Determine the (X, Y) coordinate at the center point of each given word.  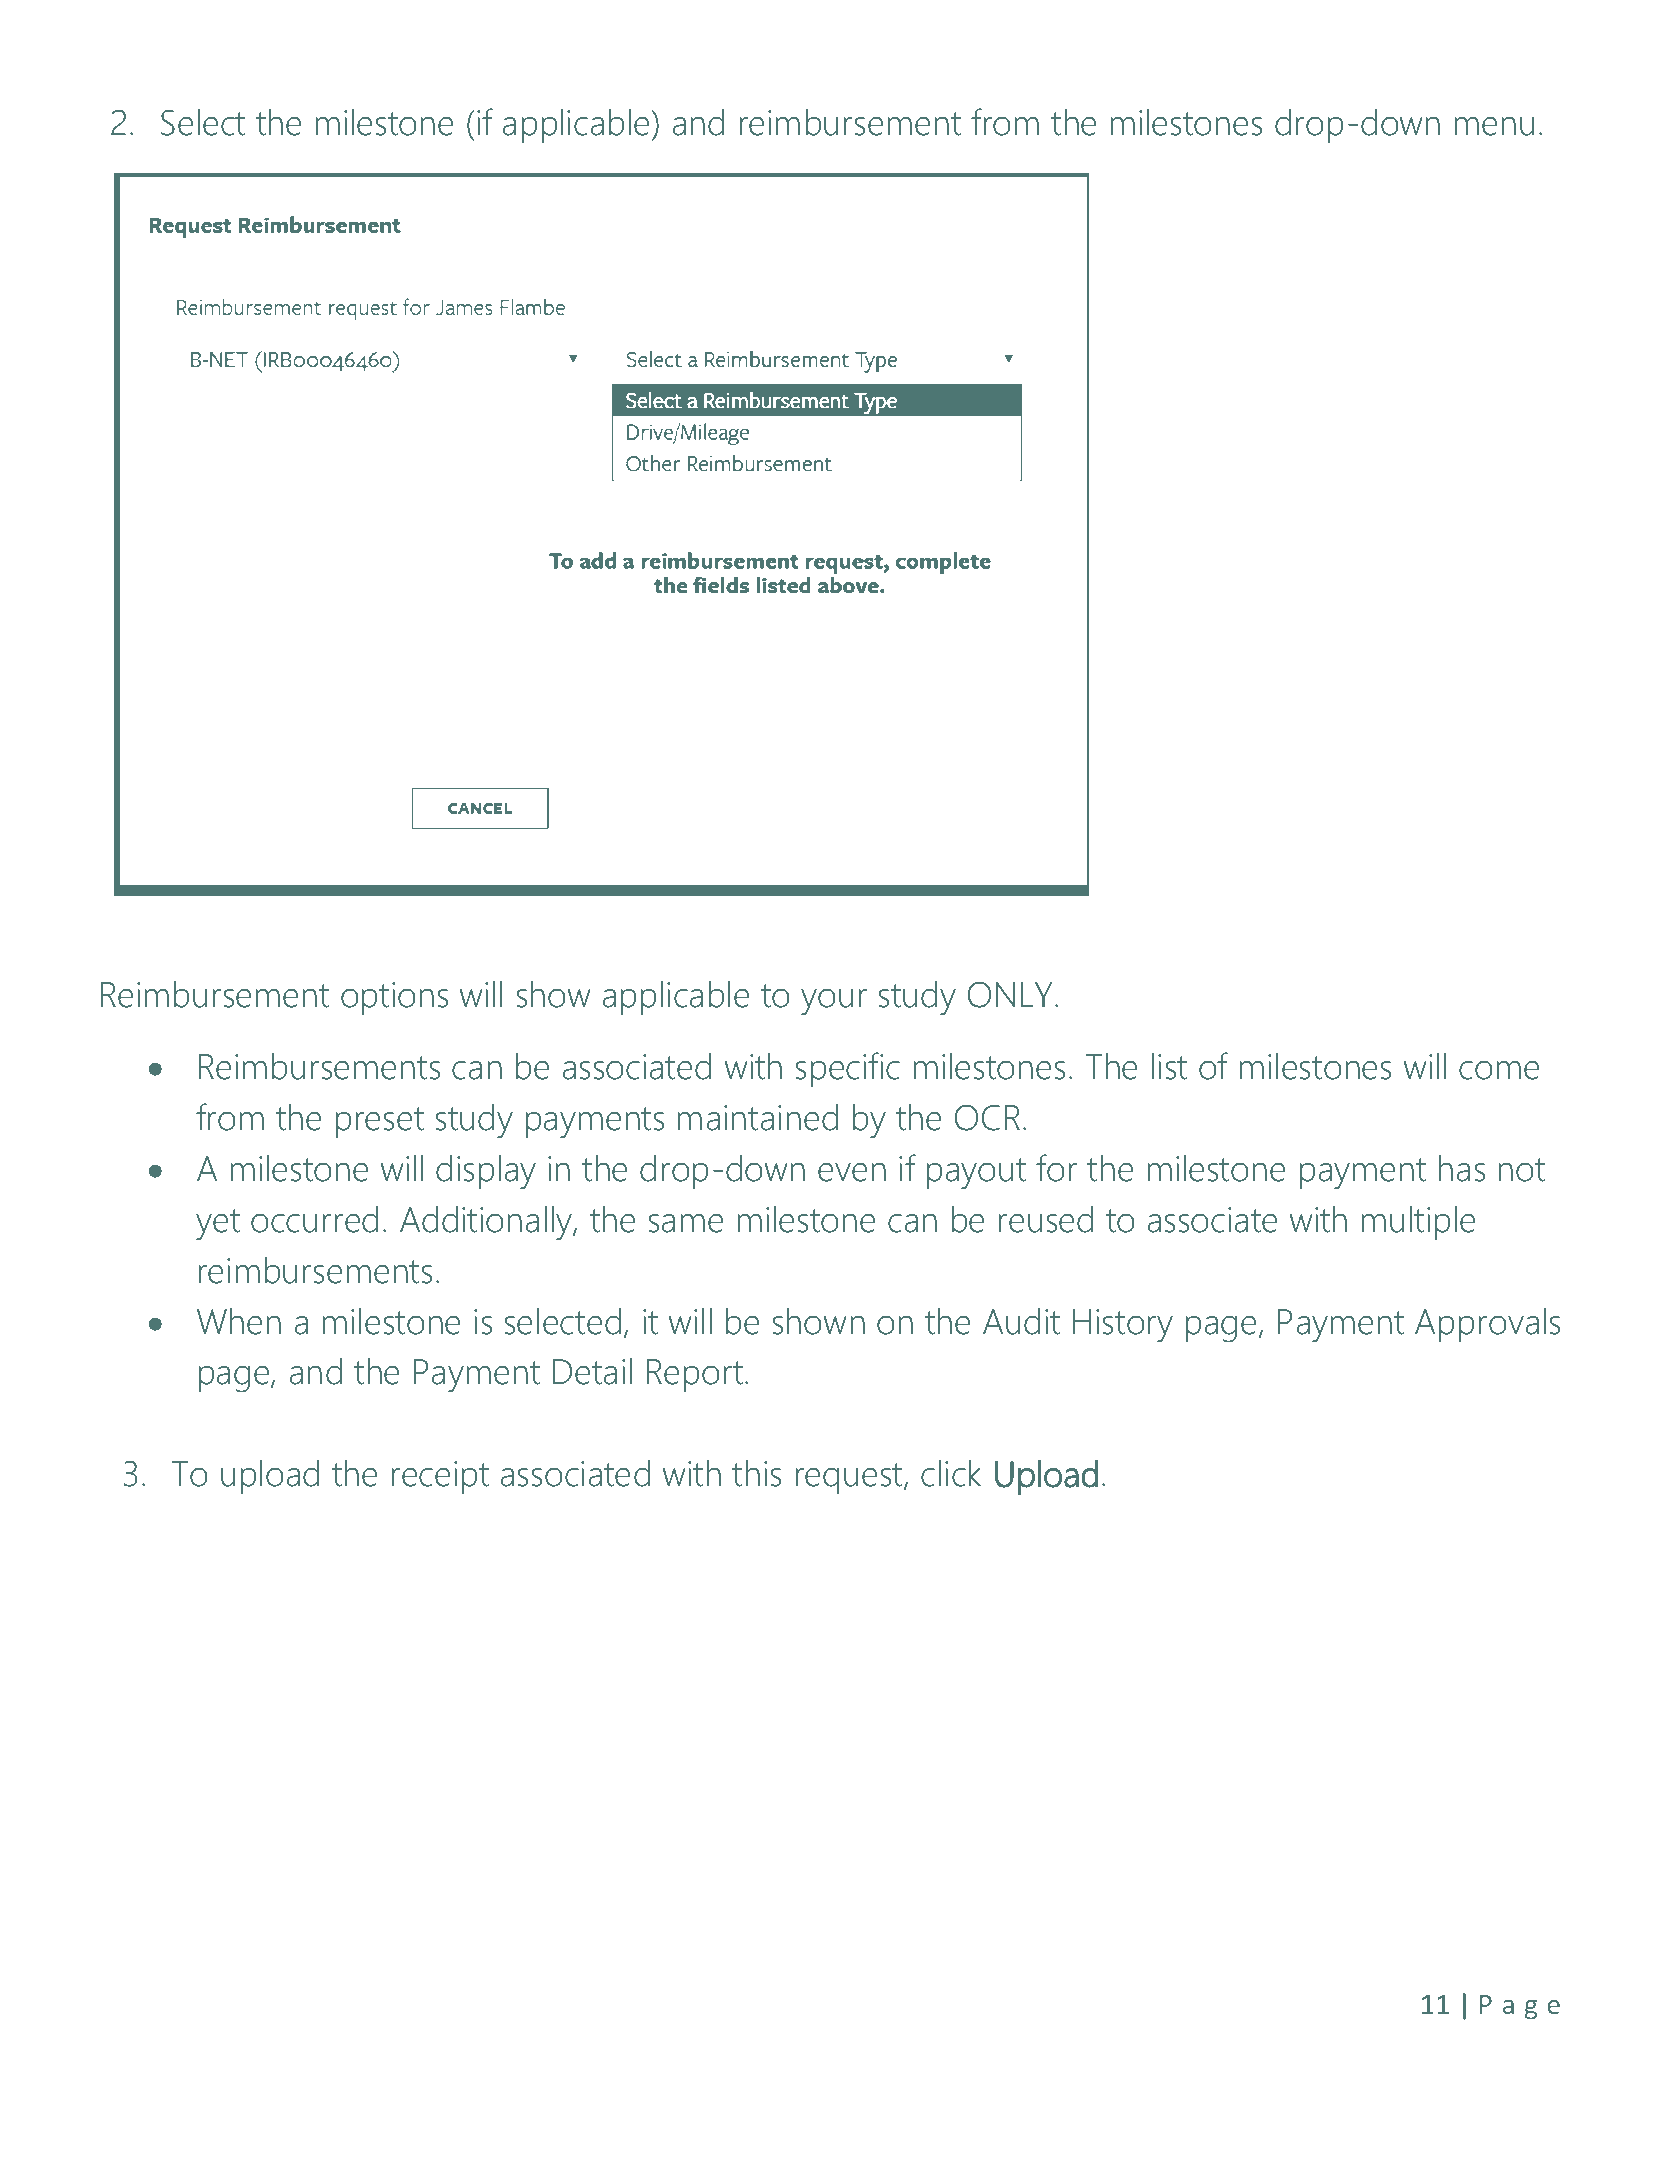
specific (848, 1069)
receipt (440, 1477)
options (394, 998)
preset (380, 1122)
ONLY (1010, 995)
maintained (758, 1117)
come (1499, 1070)
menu (1494, 126)
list (1169, 1066)
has (1462, 1168)
